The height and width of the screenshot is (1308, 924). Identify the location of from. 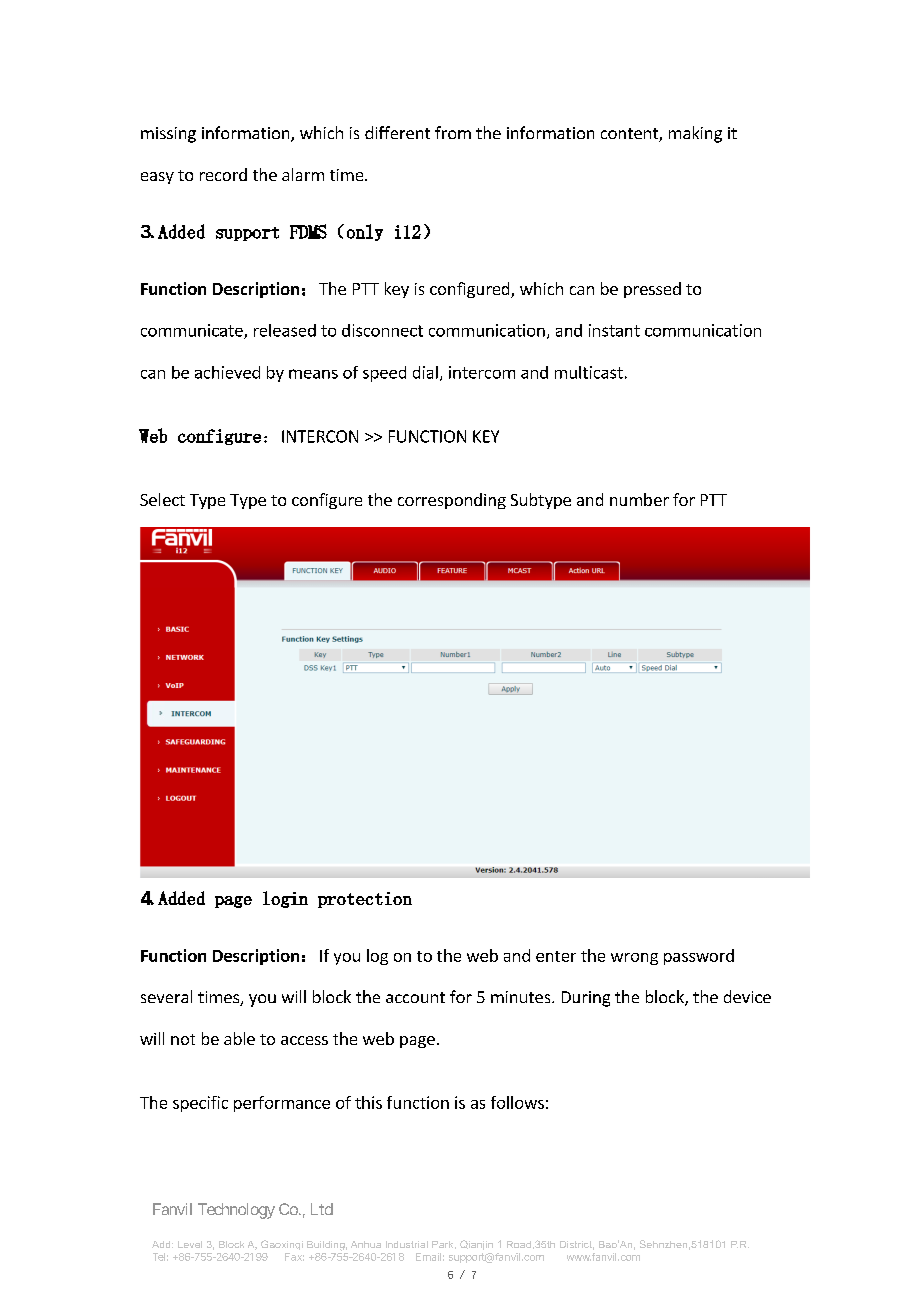
(453, 132).
